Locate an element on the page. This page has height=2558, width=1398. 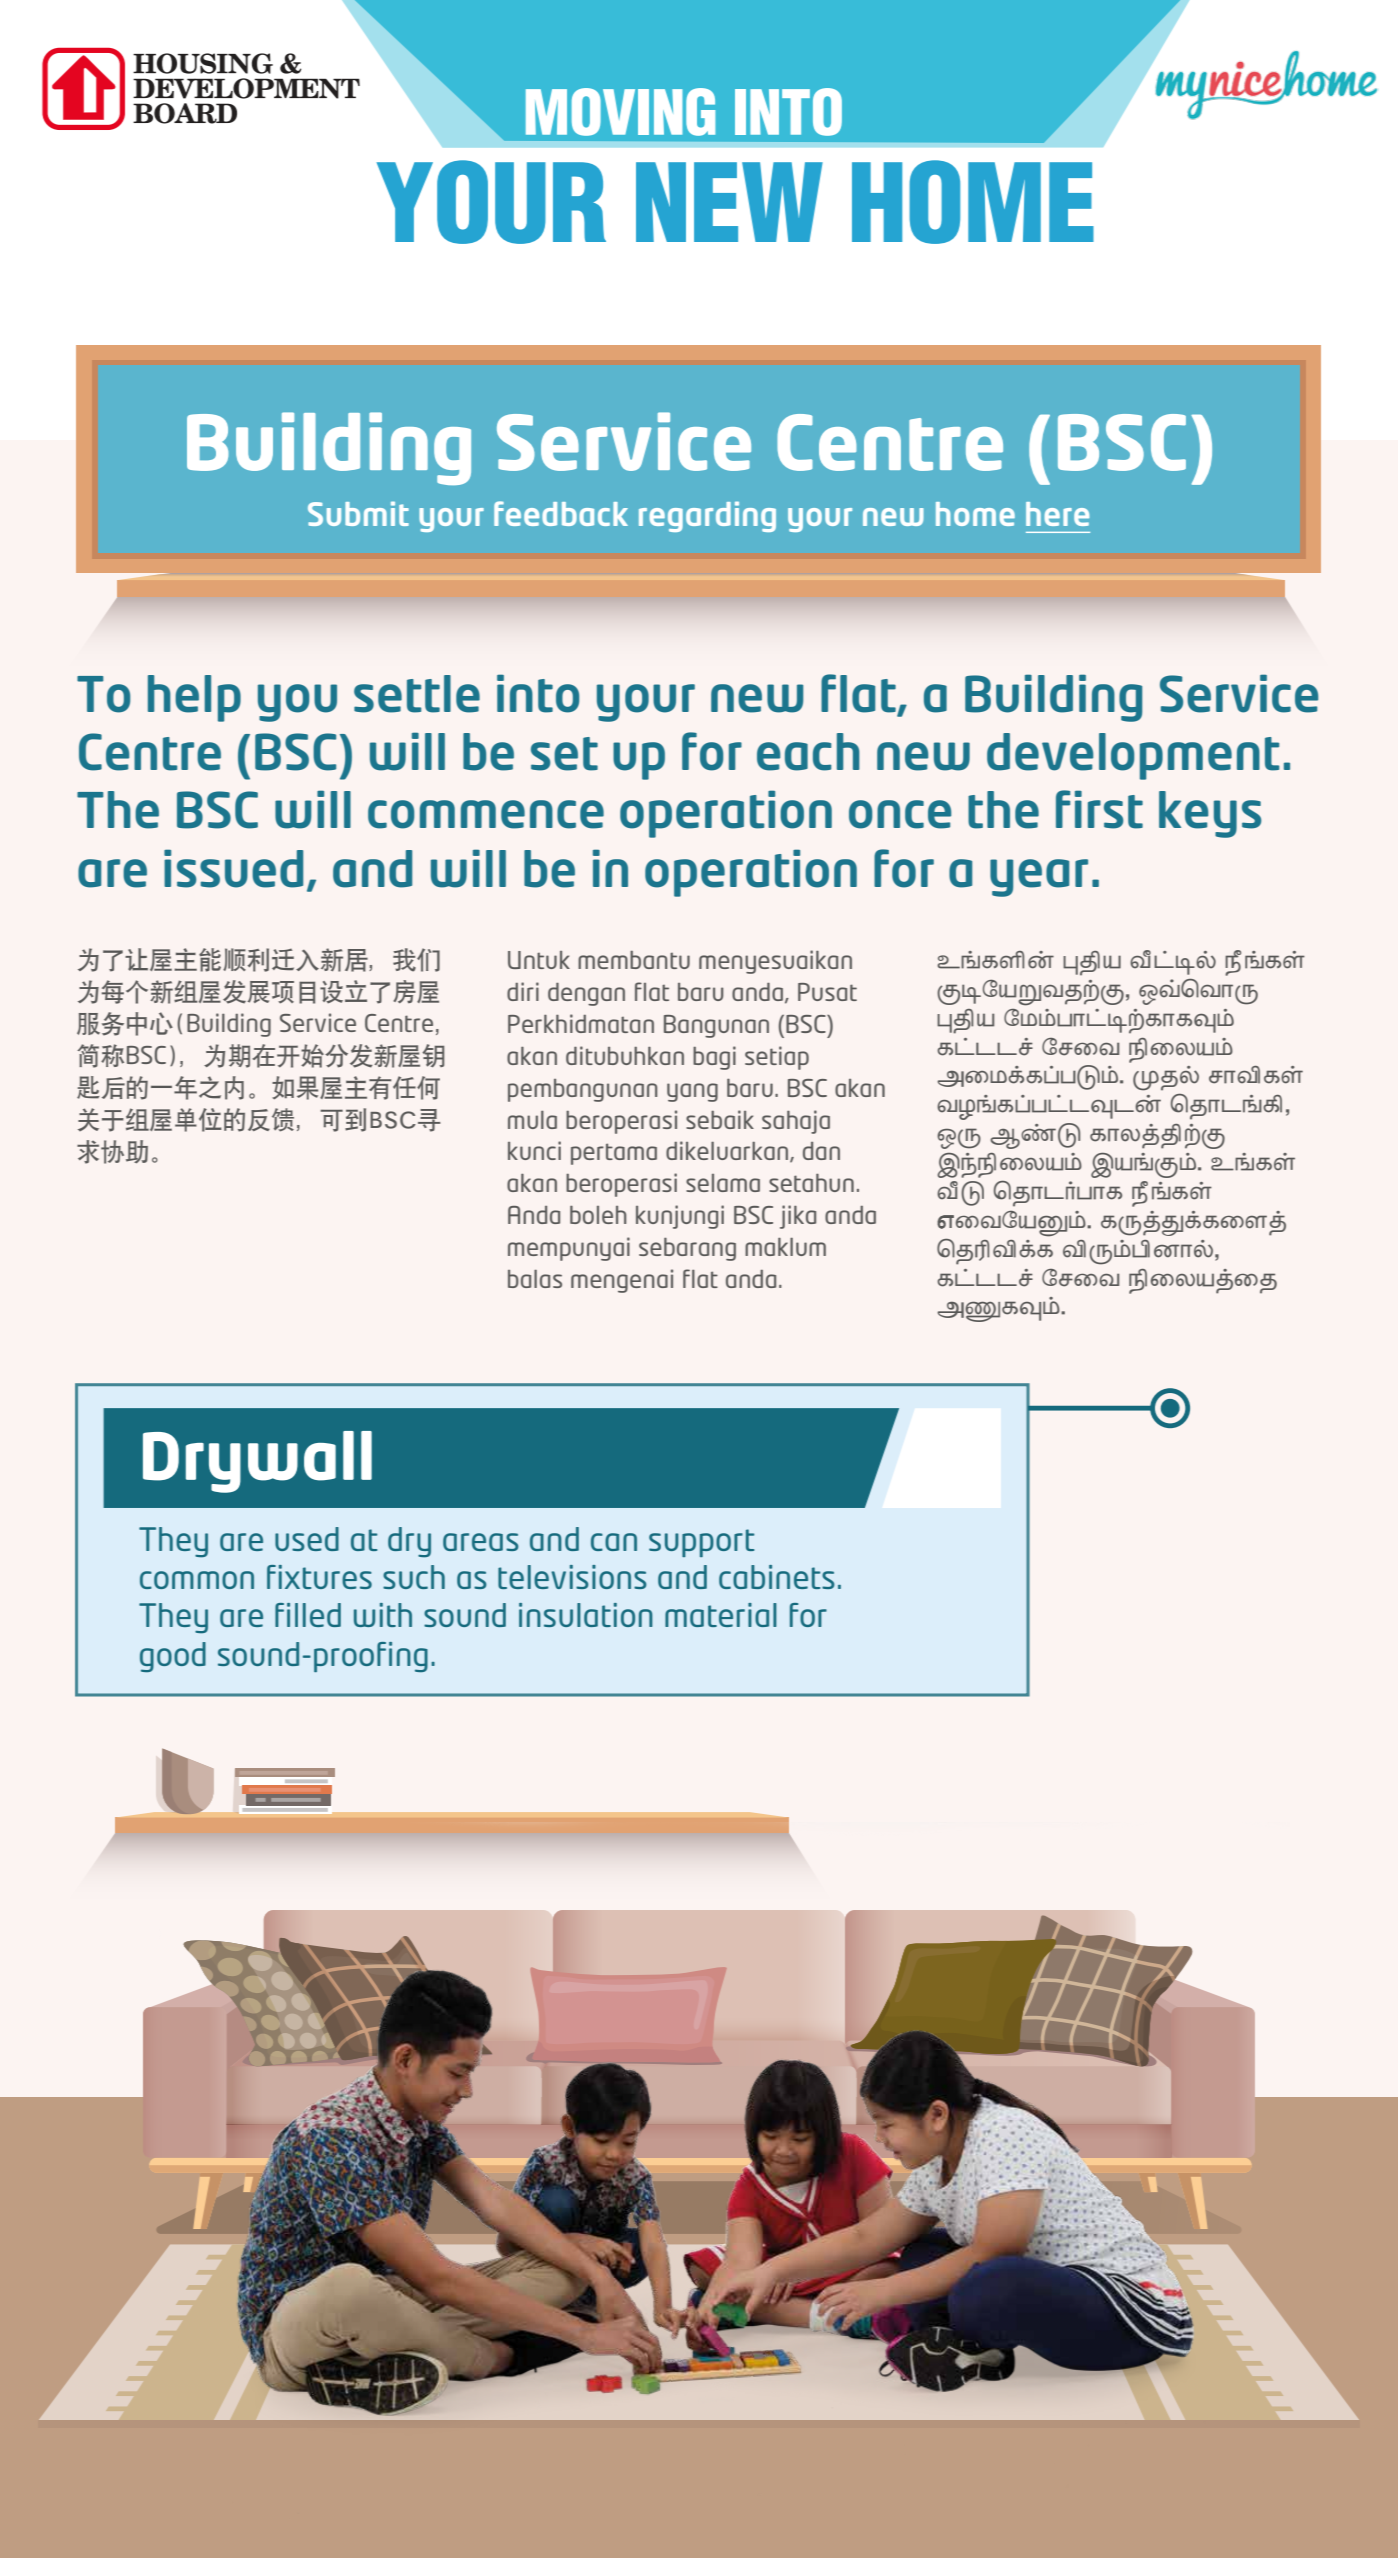
material is located at coordinates (721, 1615).
